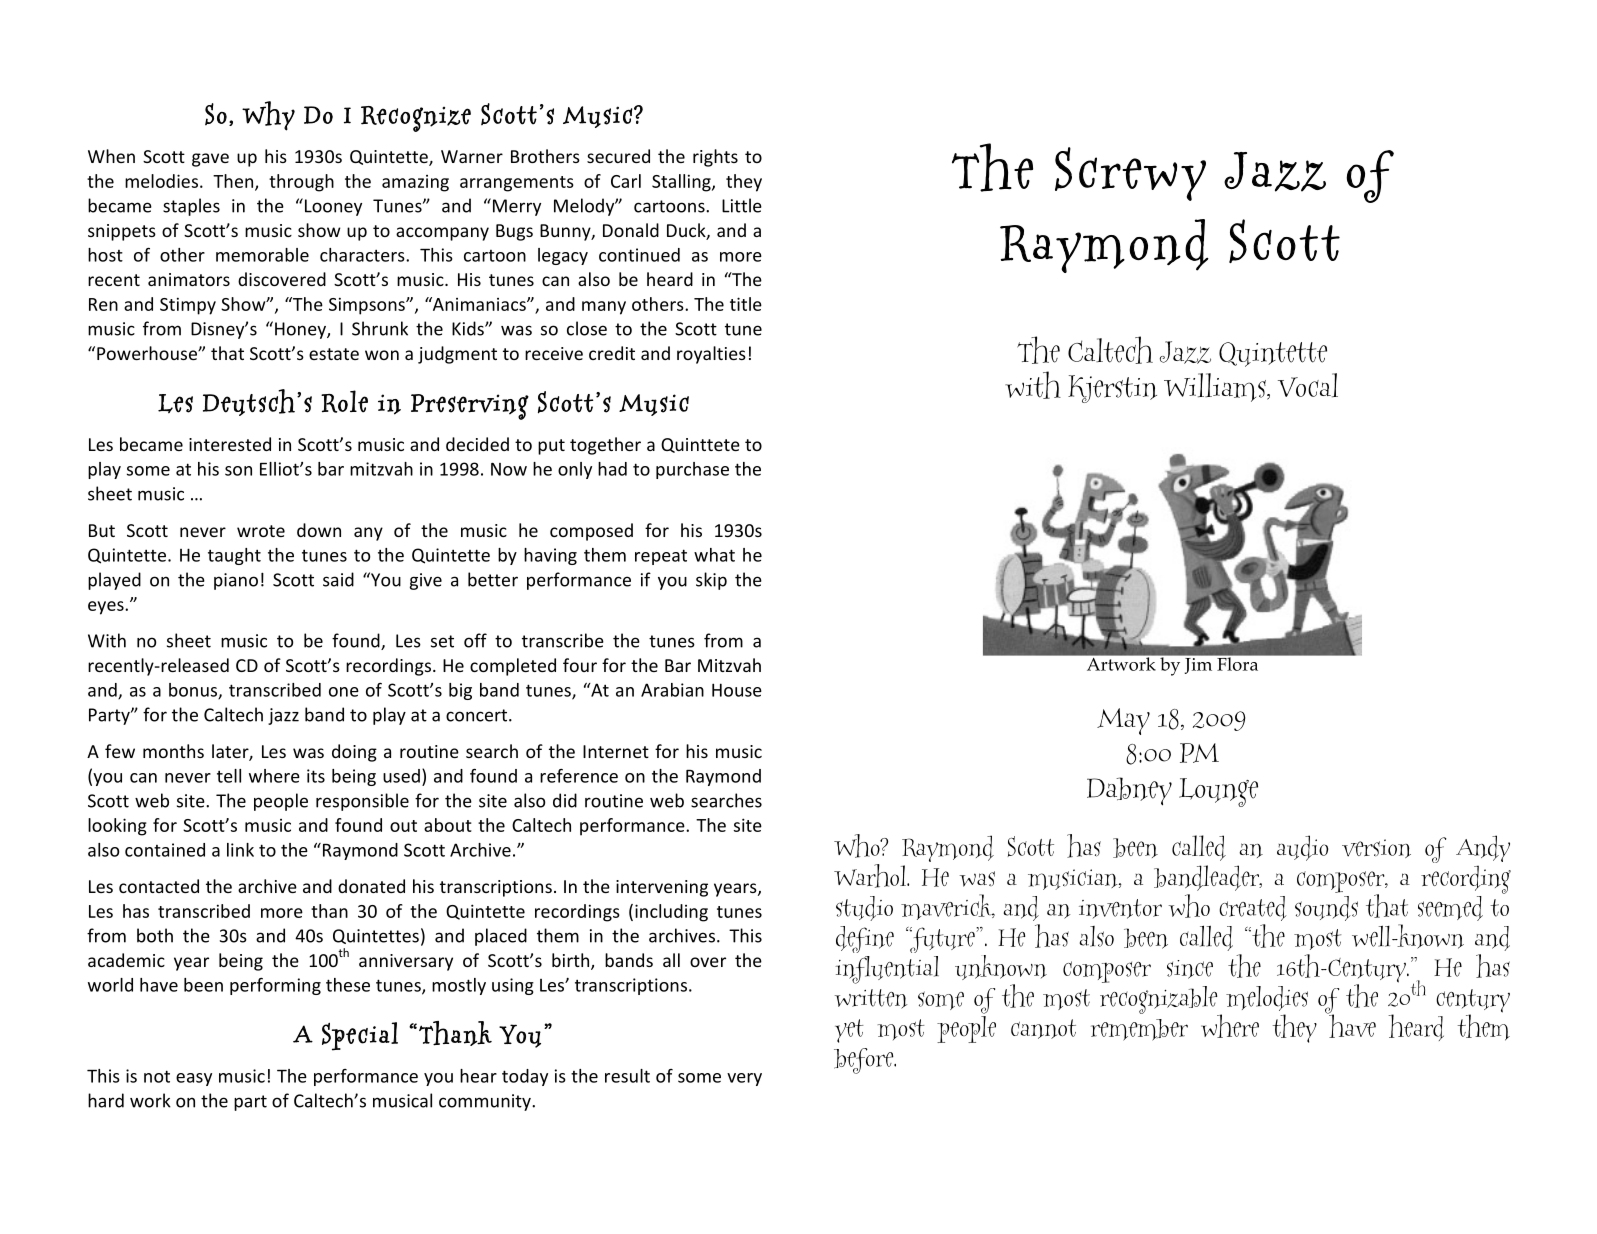 The width and height of the image is (1597, 1234). I want to click on Williams, so click(1216, 387).
